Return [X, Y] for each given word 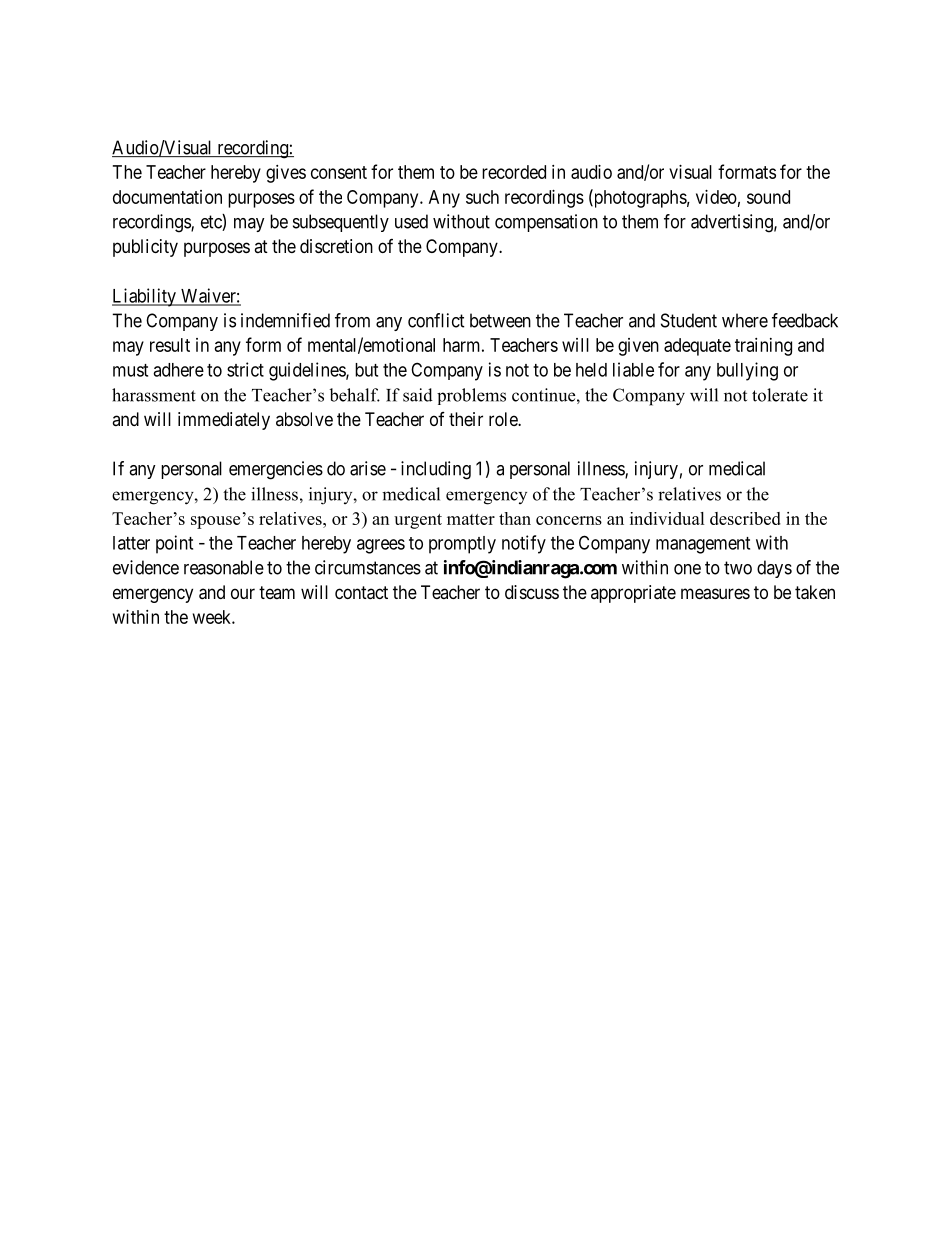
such [482, 197]
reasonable [224, 567]
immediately [224, 421]
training [763, 347]
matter [471, 519]
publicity [145, 248]
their [466, 419]
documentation [167, 197]
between [500, 320]
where [745, 320]
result [170, 345]
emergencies [276, 470]
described [745, 518]
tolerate [780, 395]
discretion [336, 246]
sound [768, 197]
